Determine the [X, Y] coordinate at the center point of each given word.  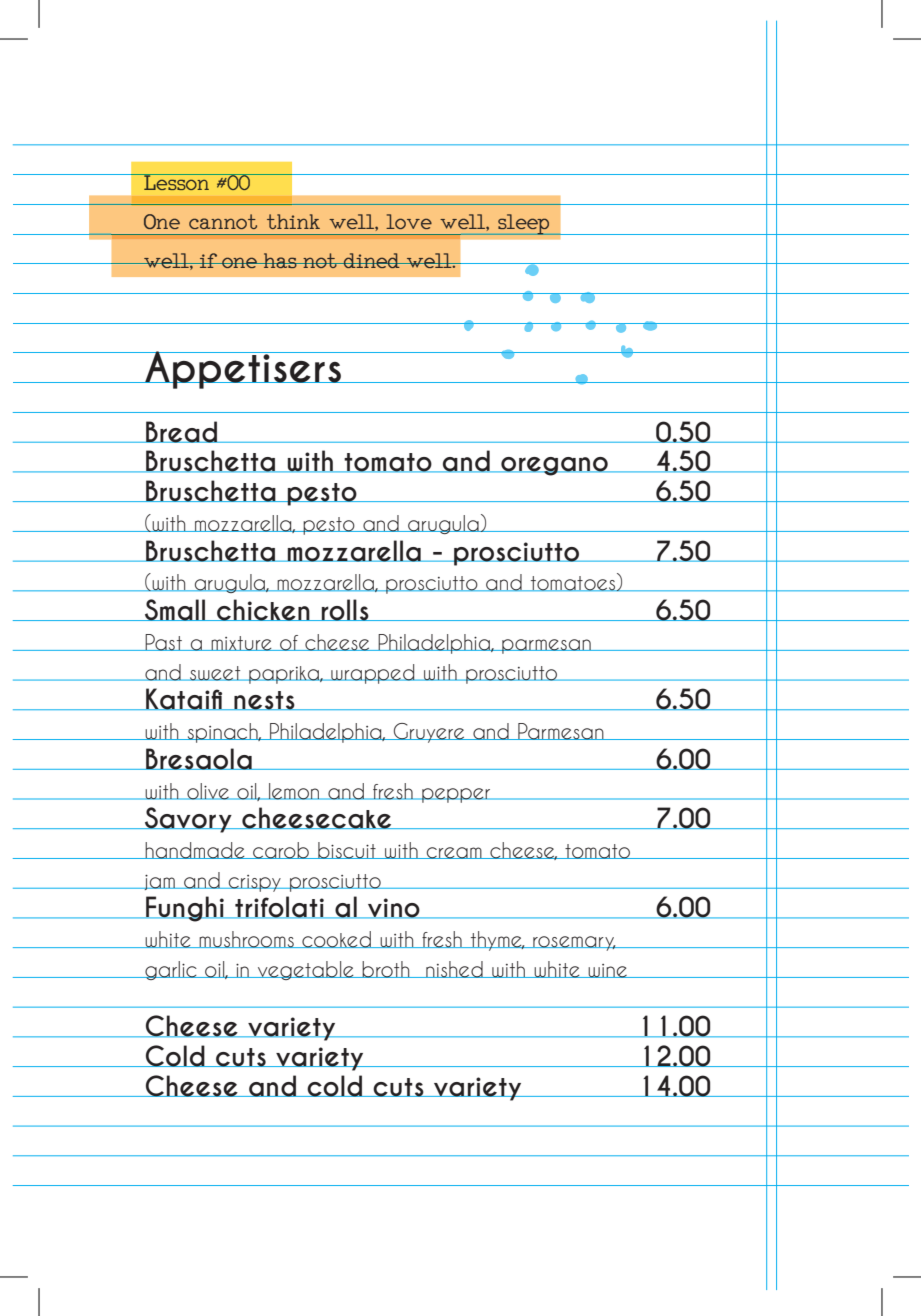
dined [372, 260]
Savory [188, 820]
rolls [345, 610]
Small [175, 610]
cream [454, 853]
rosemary [574, 943]
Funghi [185, 909]
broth [386, 969]
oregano [554, 466]
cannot [223, 221]
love [409, 221]
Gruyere [429, 733]
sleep [524, 224]
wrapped [373, 674]
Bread [182, 432]
